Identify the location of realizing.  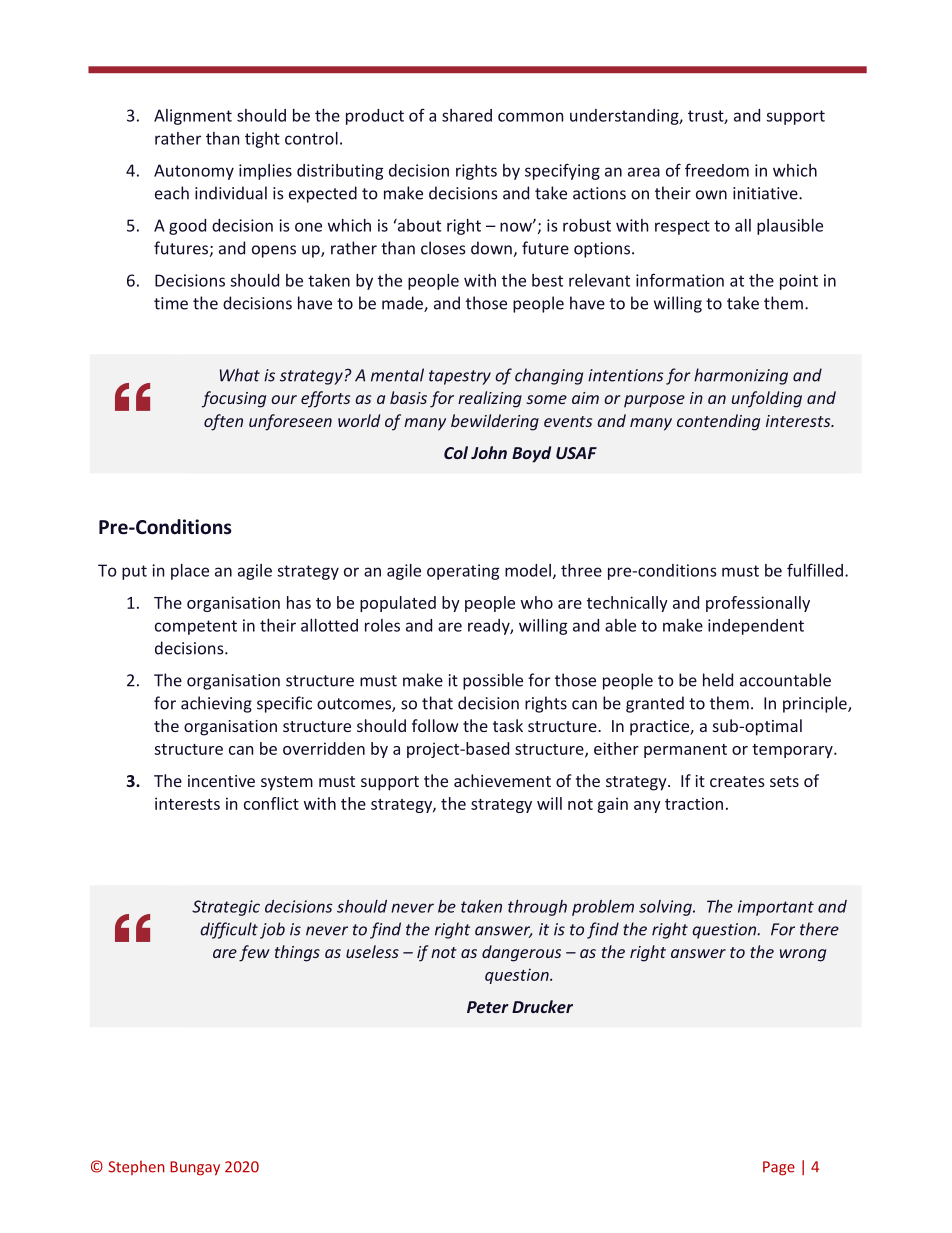
(490, 399).
